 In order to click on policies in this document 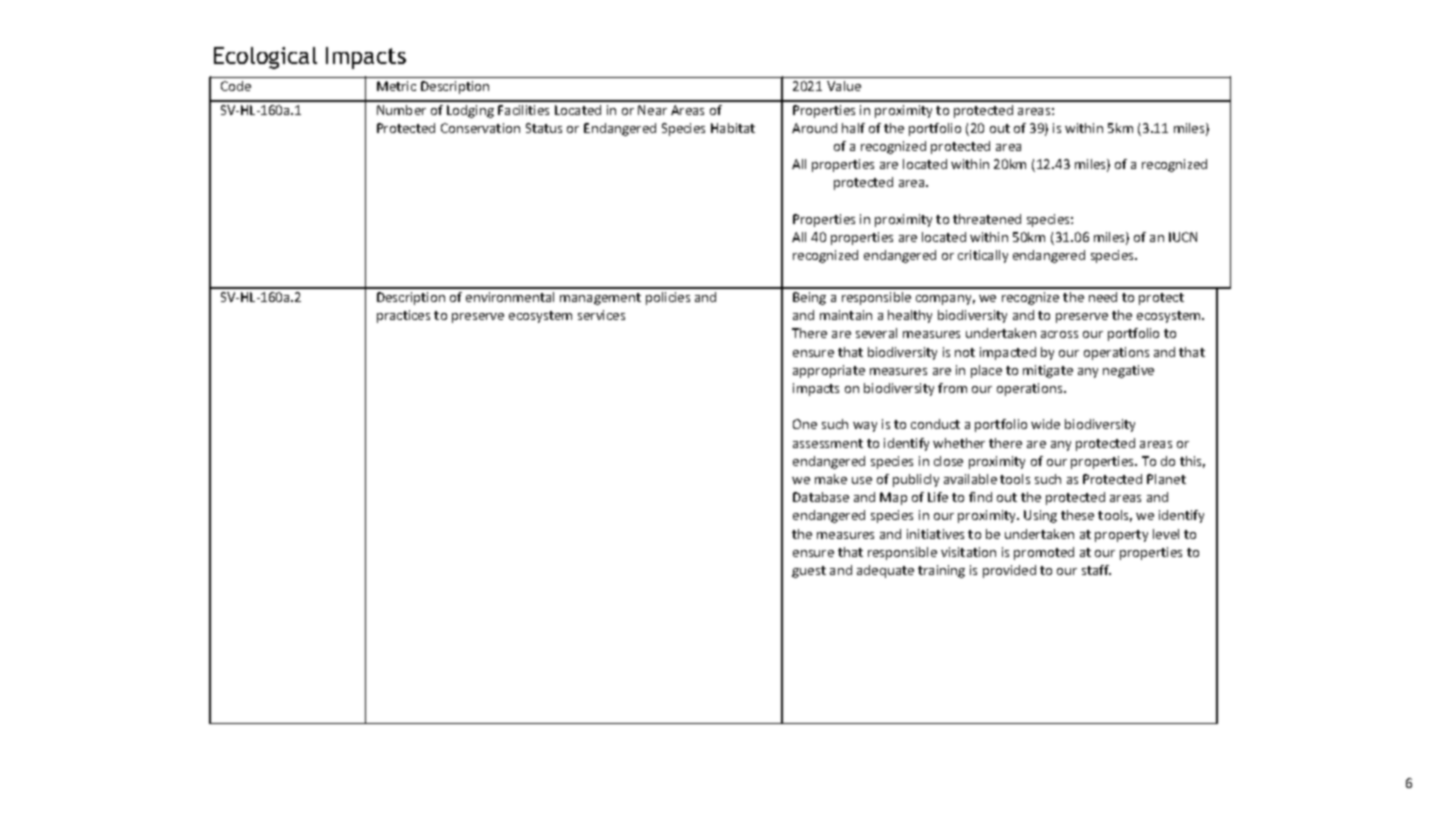, I will do `click(668, 298)`.
